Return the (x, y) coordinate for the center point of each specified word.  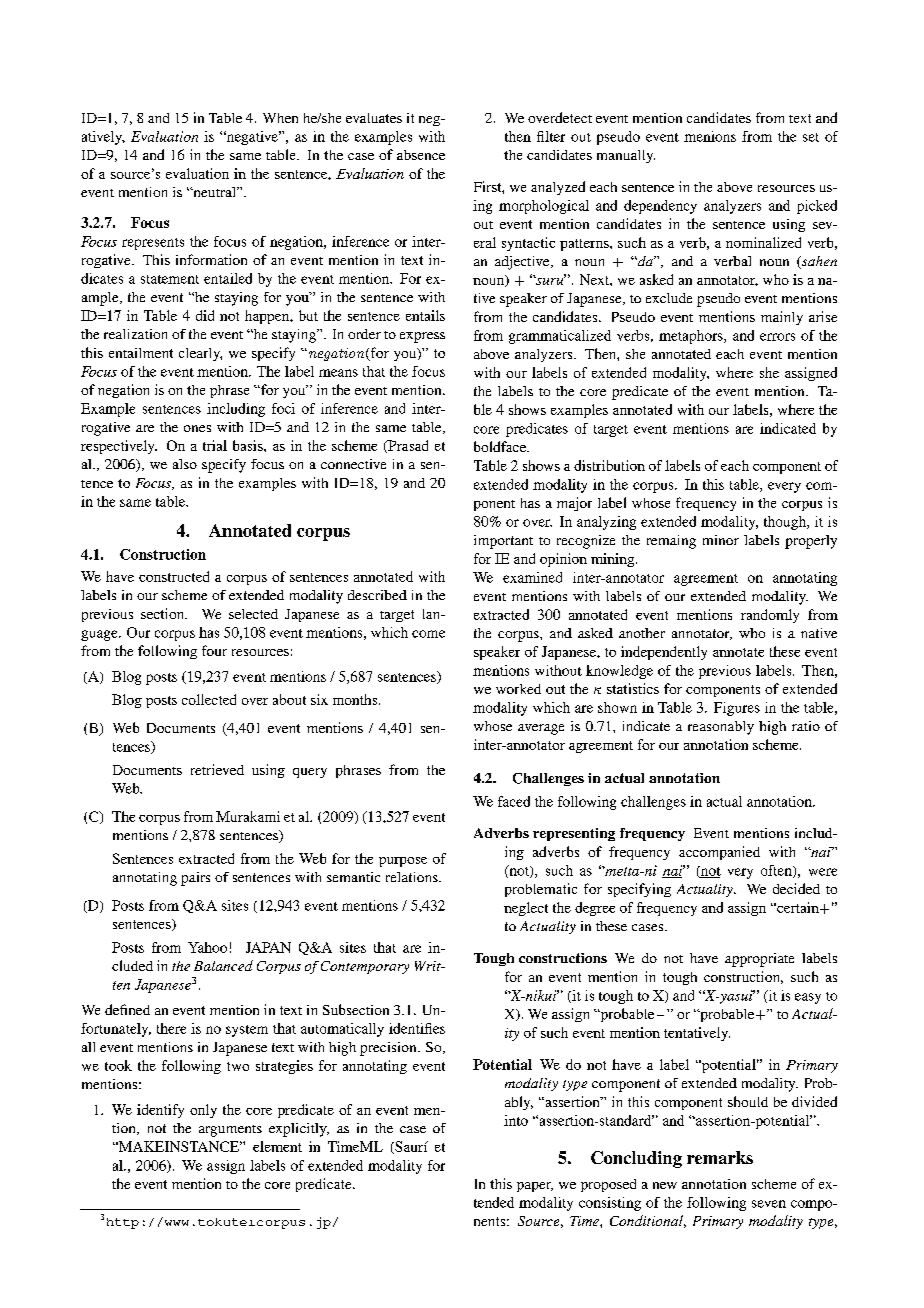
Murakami (248, 816)
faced (514, 801)
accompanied (719, 853)
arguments (230, 1131)
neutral (214, 192)
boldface (501, 446)
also (185, 464)
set (811, 137)
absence (421, 155)
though (786, 523)
